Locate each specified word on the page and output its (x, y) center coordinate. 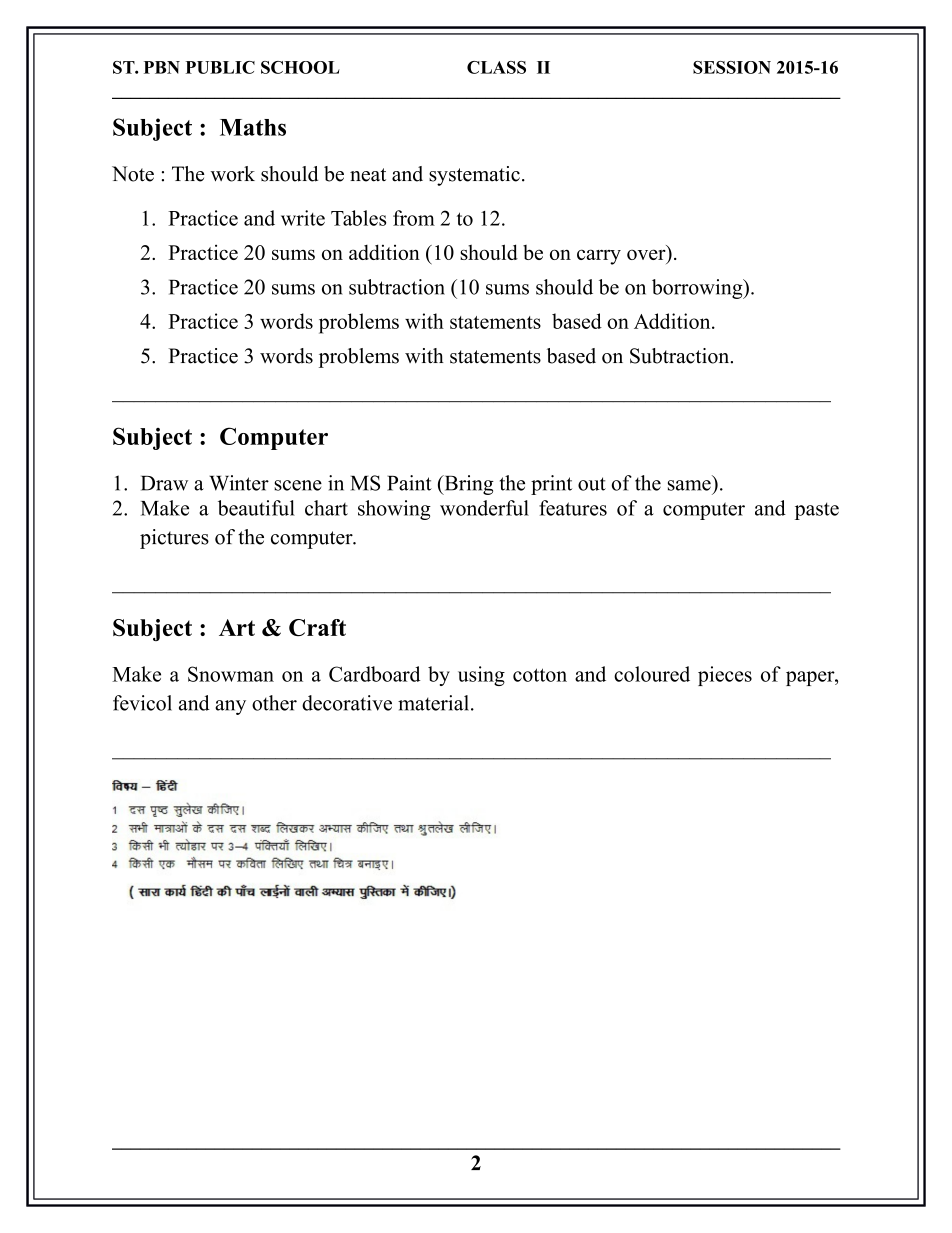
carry (599, 257)
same (689, 485)
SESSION (732, 67)
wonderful (484, 508)
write (303, 218)
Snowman (231, 674)
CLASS (496, 67)
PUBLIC (220, 67)
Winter (239, 483)
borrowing (698, 289)
